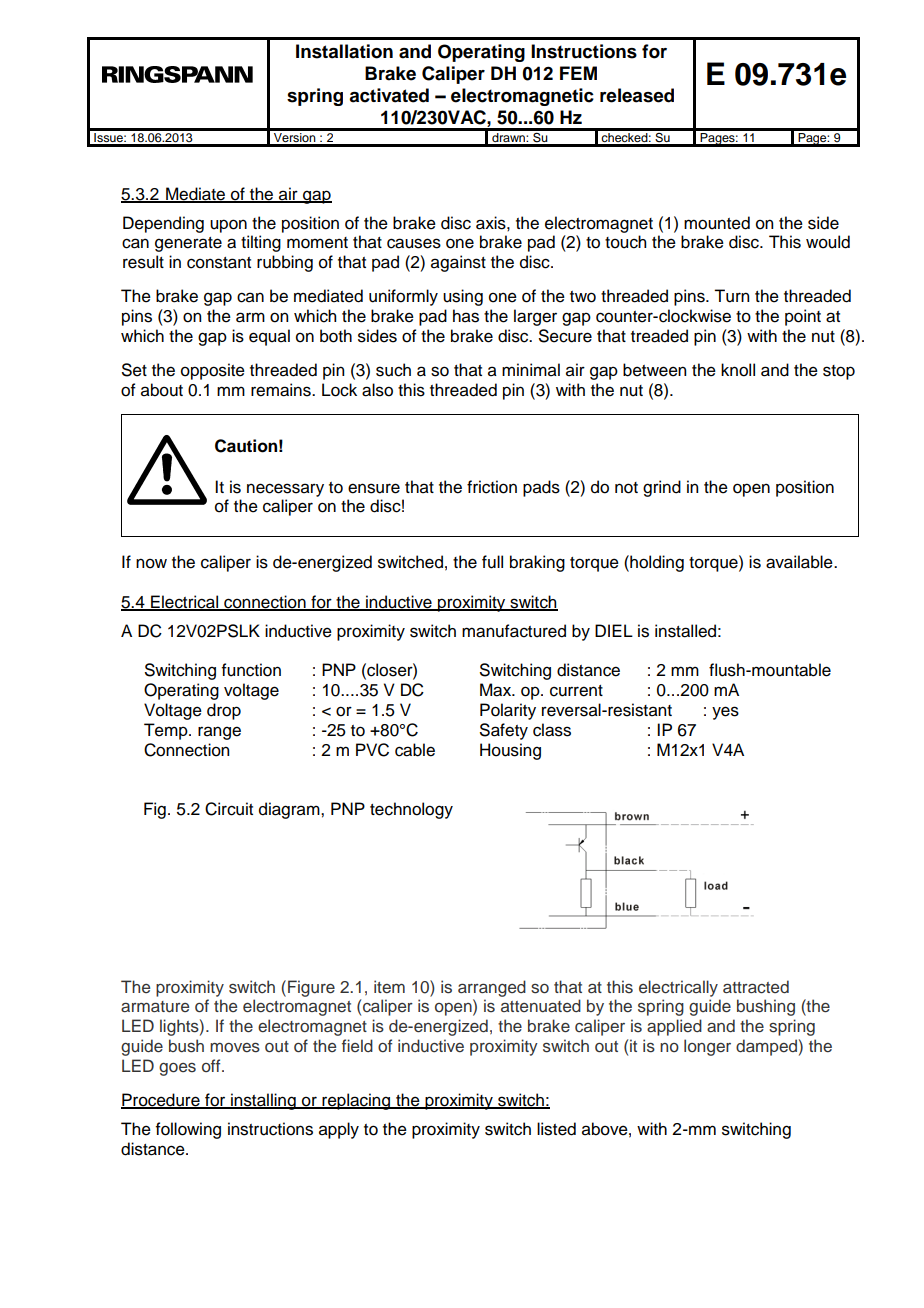 The height and width of the image is (1308, 924). I want to click on knoll, so click(738, 370).
